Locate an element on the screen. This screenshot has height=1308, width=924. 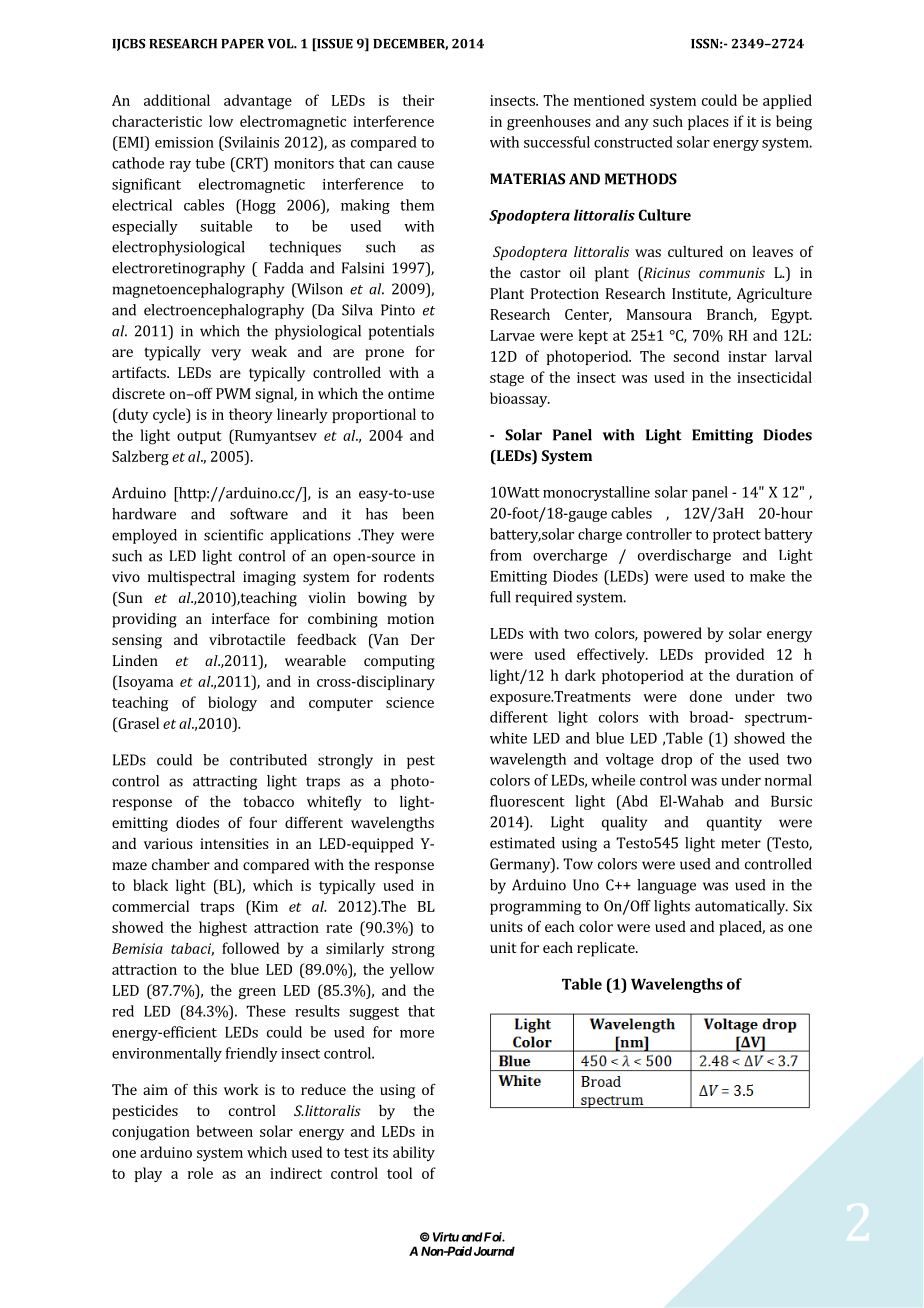
Journal is located at coordinates (494, 1251).
